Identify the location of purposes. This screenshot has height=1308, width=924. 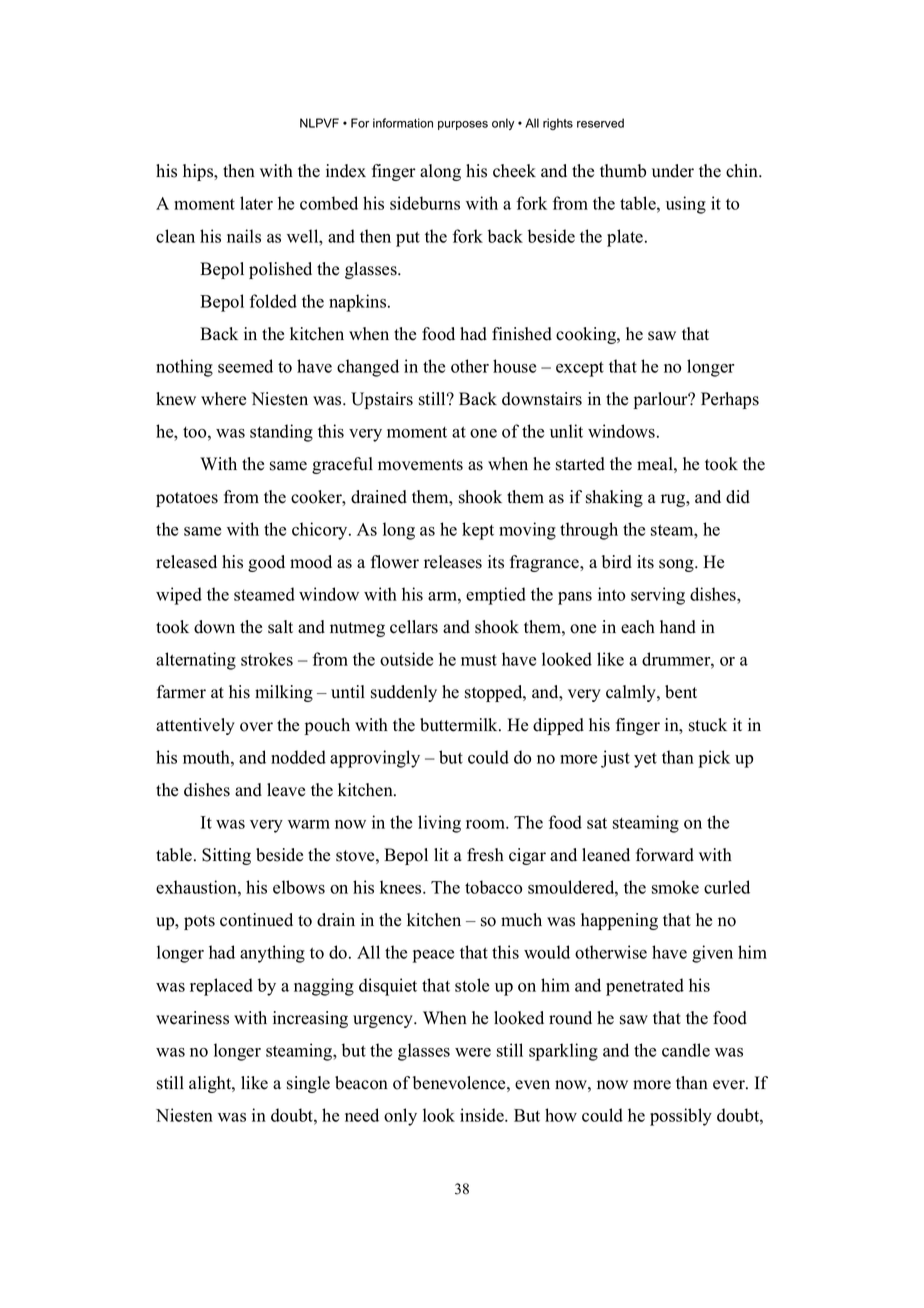
(463, 125).
